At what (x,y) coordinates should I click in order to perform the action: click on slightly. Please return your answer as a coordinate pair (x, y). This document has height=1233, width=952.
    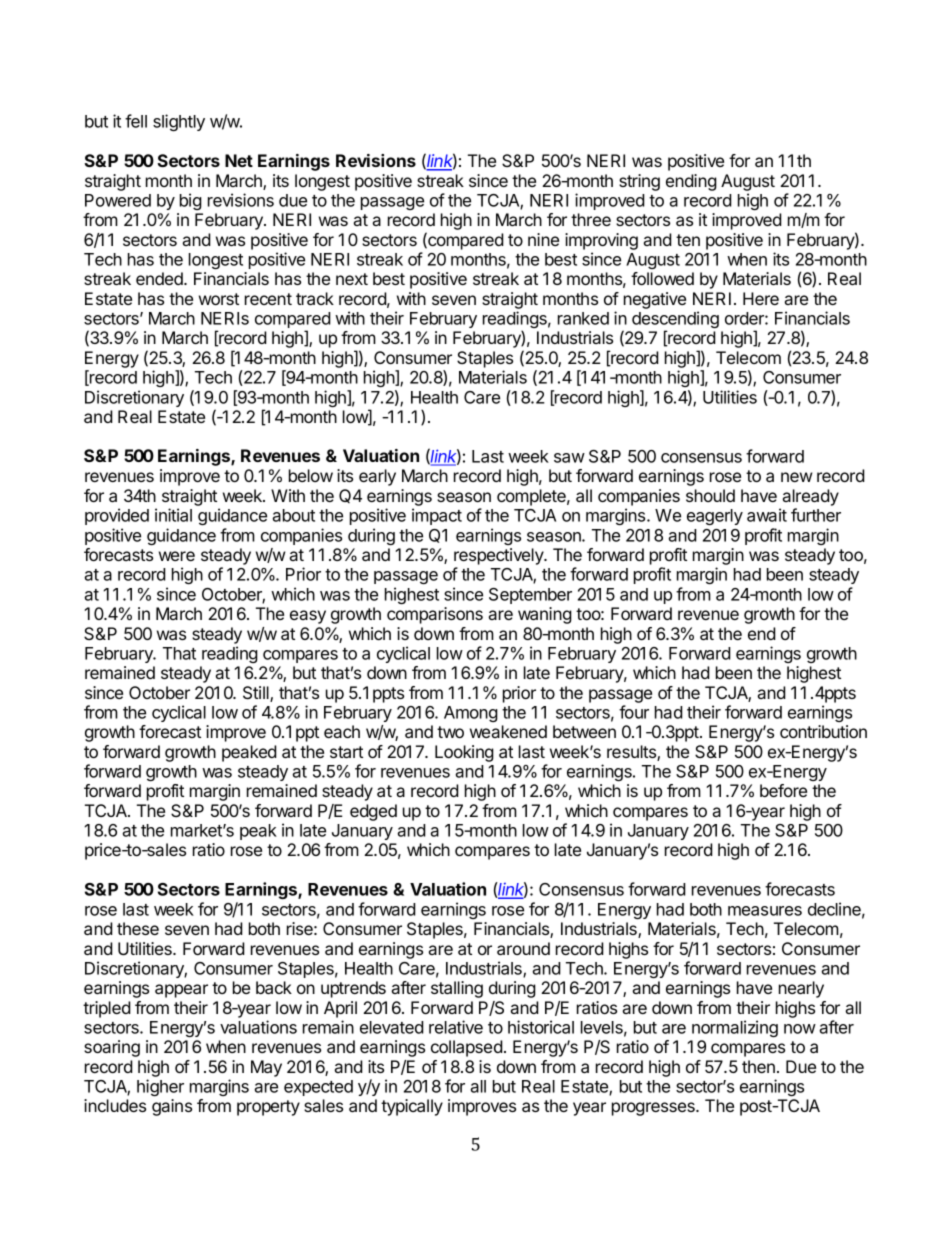
    Looking at the image, I should click on (179, 122).
